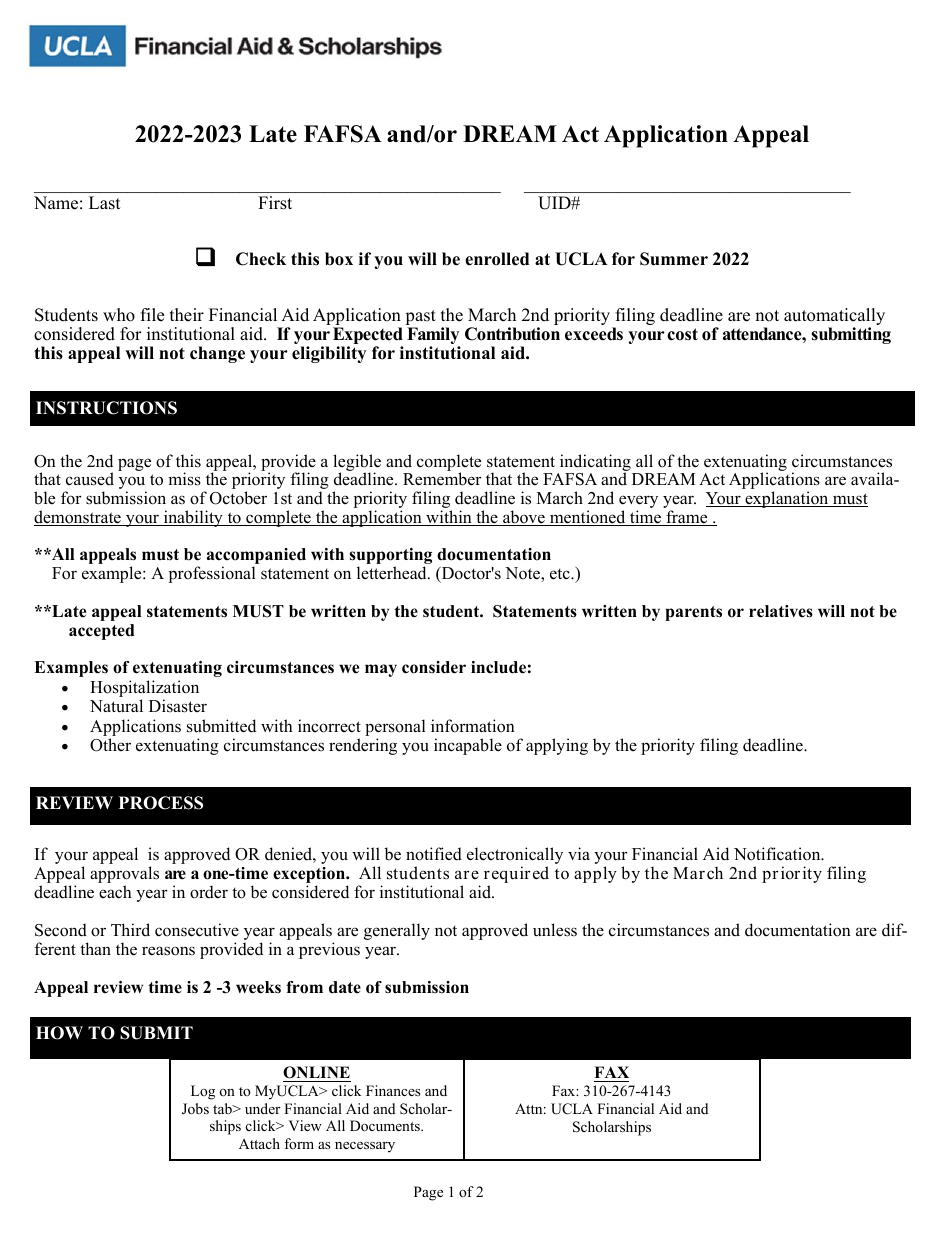 Image resolution: width=952 pixels, height=1233 pixels. What do you see at coordinates (442, 479) in the screenshot?
I see `Remember` at bounding box center [442, 479].
